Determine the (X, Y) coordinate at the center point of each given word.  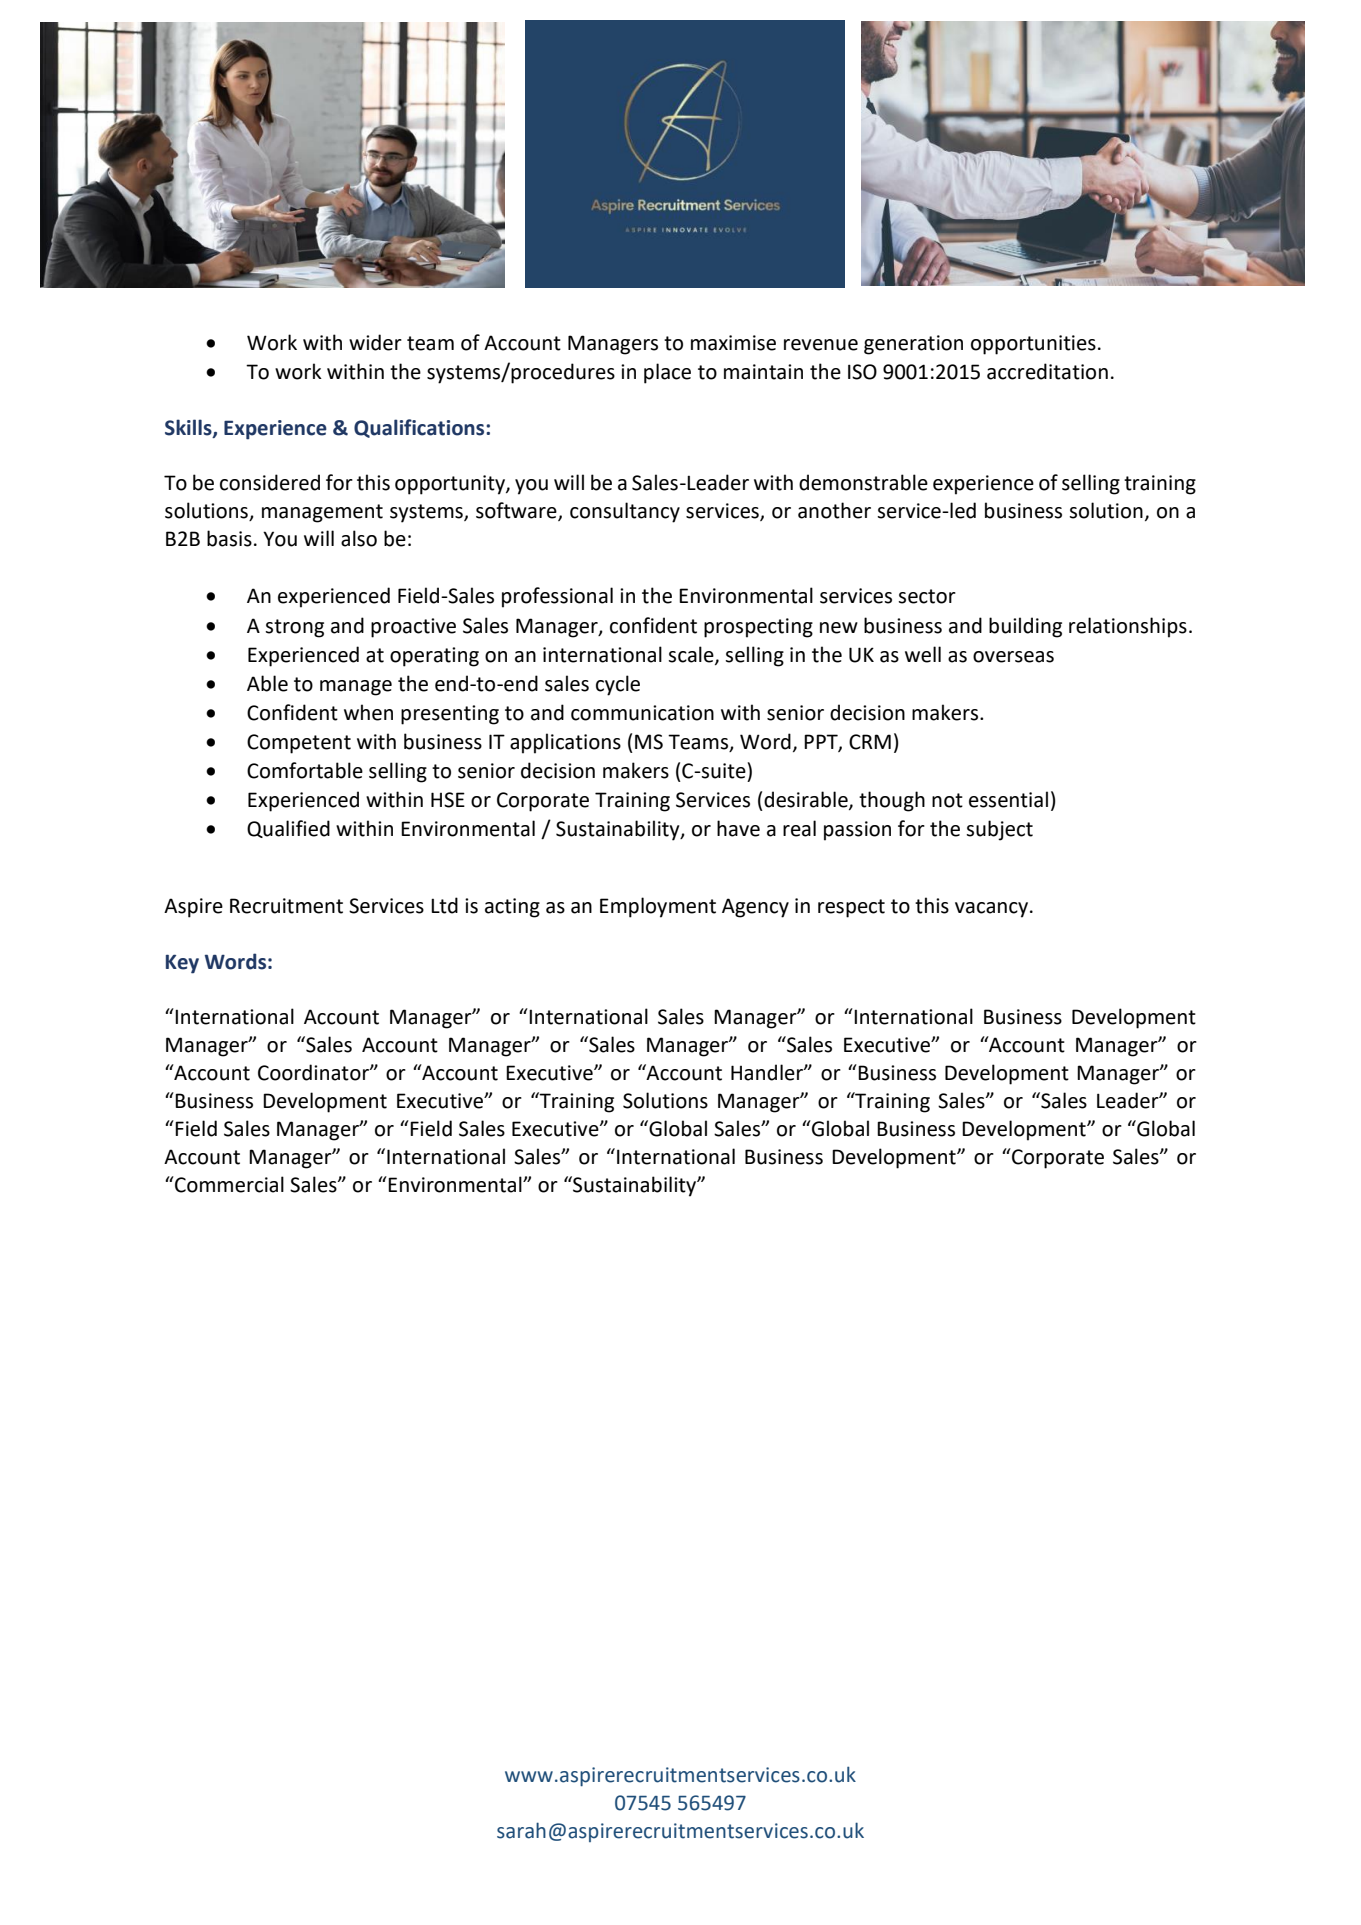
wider (375, 342)
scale (692, 655)
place (667, 373)
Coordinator (314, 1072)
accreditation (1047, 371)
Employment (658, 907)
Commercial (228, 1184)
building (1025, 627)
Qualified (288, 829)
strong (294, 628)
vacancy (993, 910)
